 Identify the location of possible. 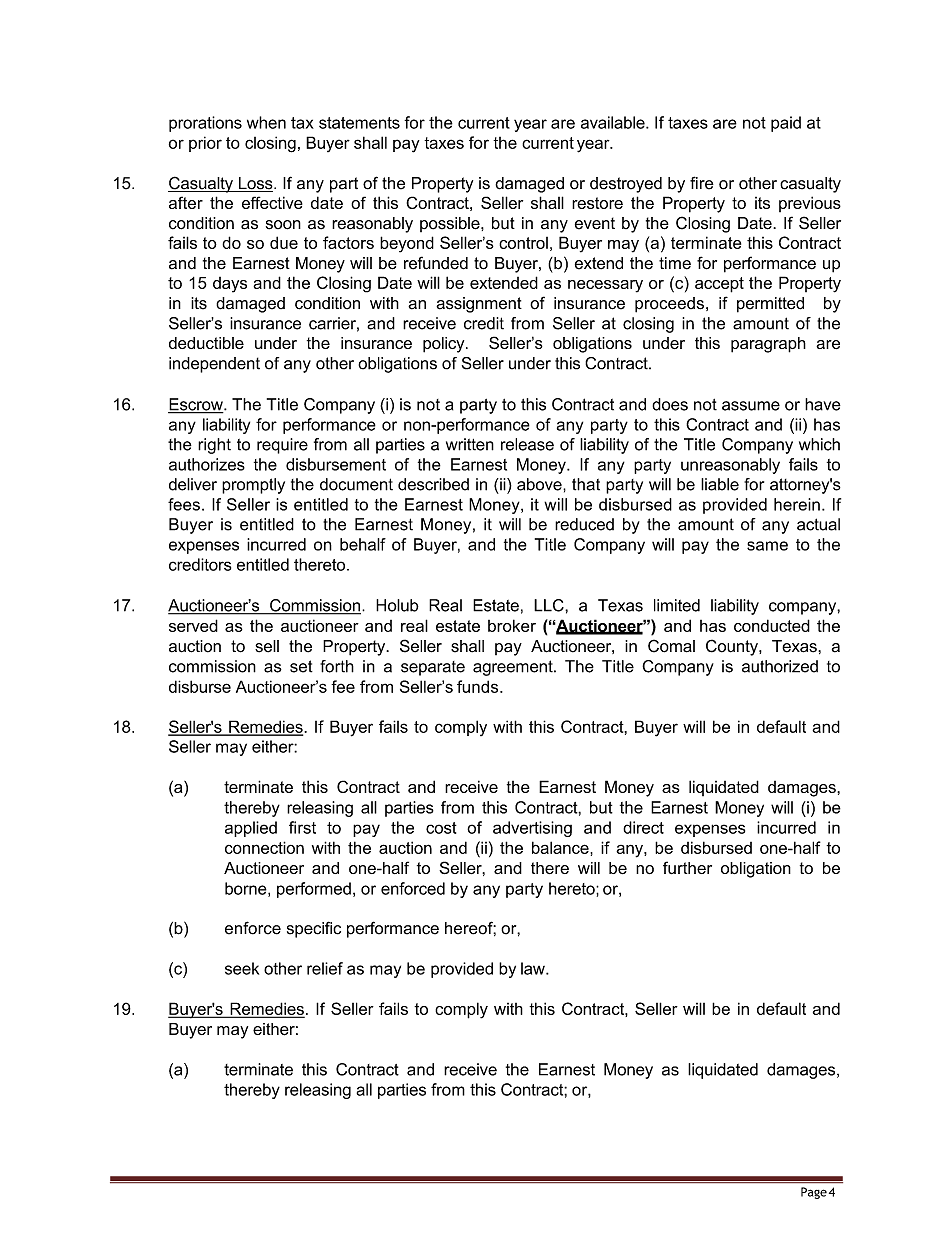
(451, 224).
